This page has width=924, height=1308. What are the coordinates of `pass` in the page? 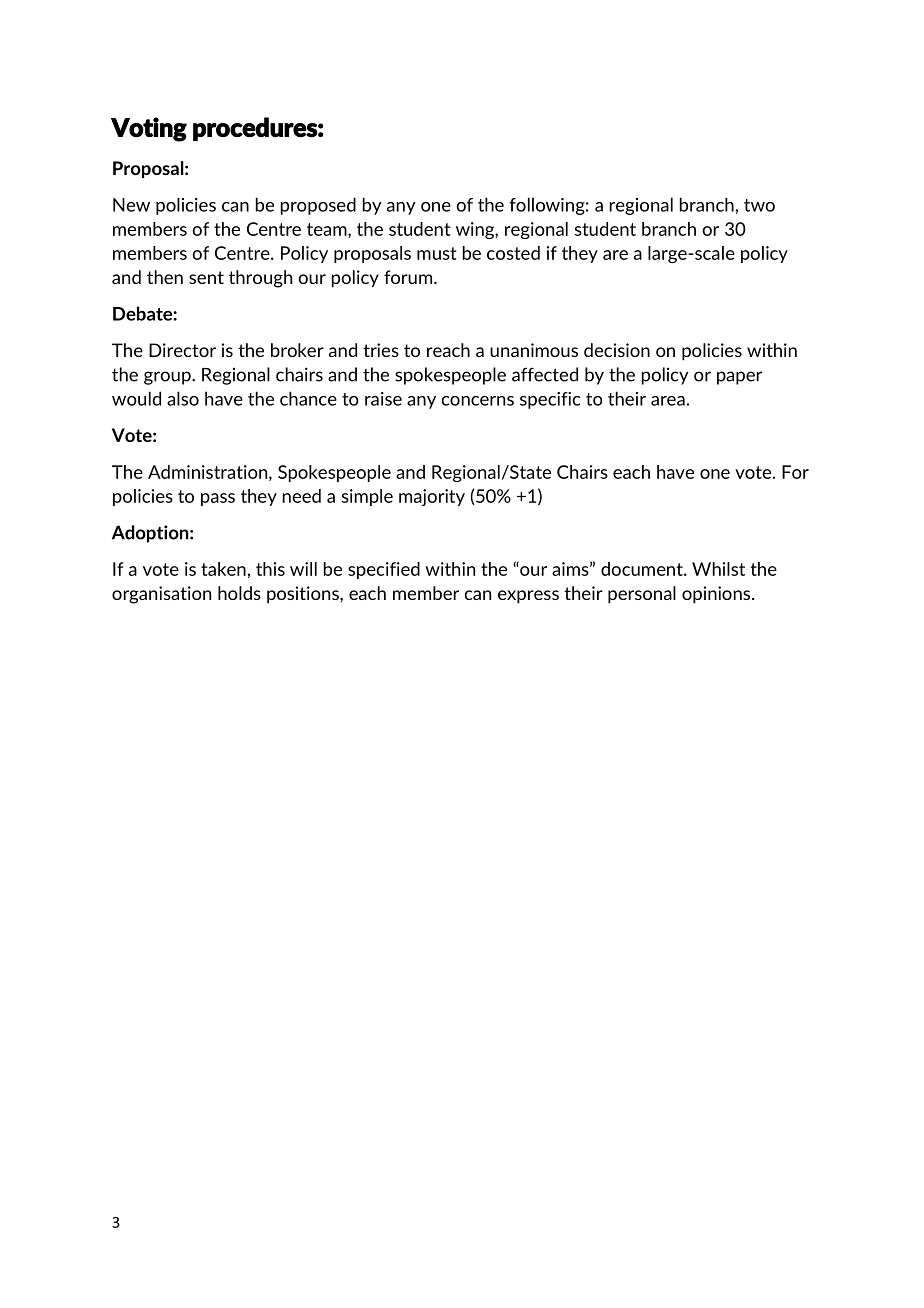 It's located at (218, 499).
